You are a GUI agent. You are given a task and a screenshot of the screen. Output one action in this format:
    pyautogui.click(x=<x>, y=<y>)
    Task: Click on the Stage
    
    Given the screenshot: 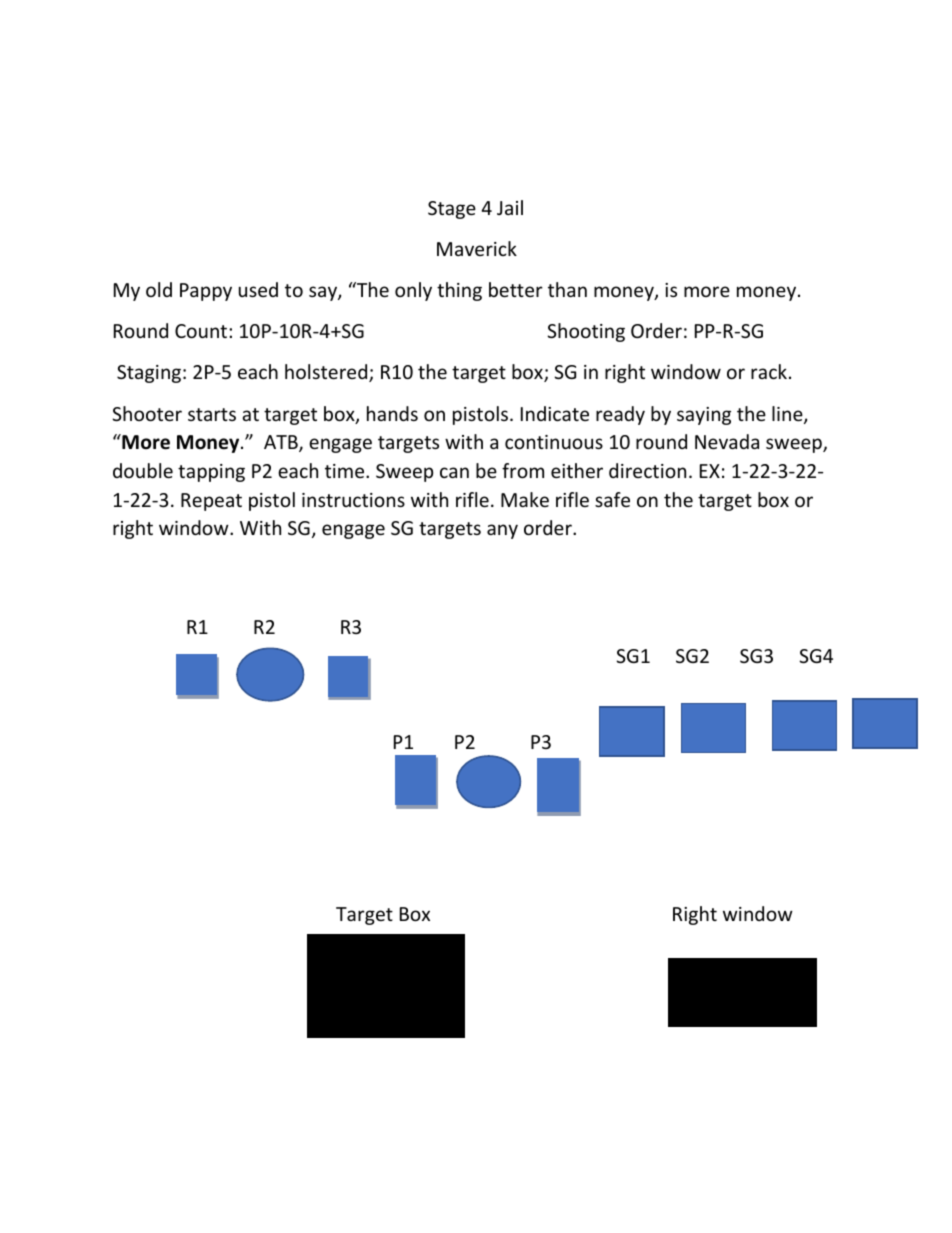 What is the action you would take?
    pyautogui.click(x=452, y=210)
